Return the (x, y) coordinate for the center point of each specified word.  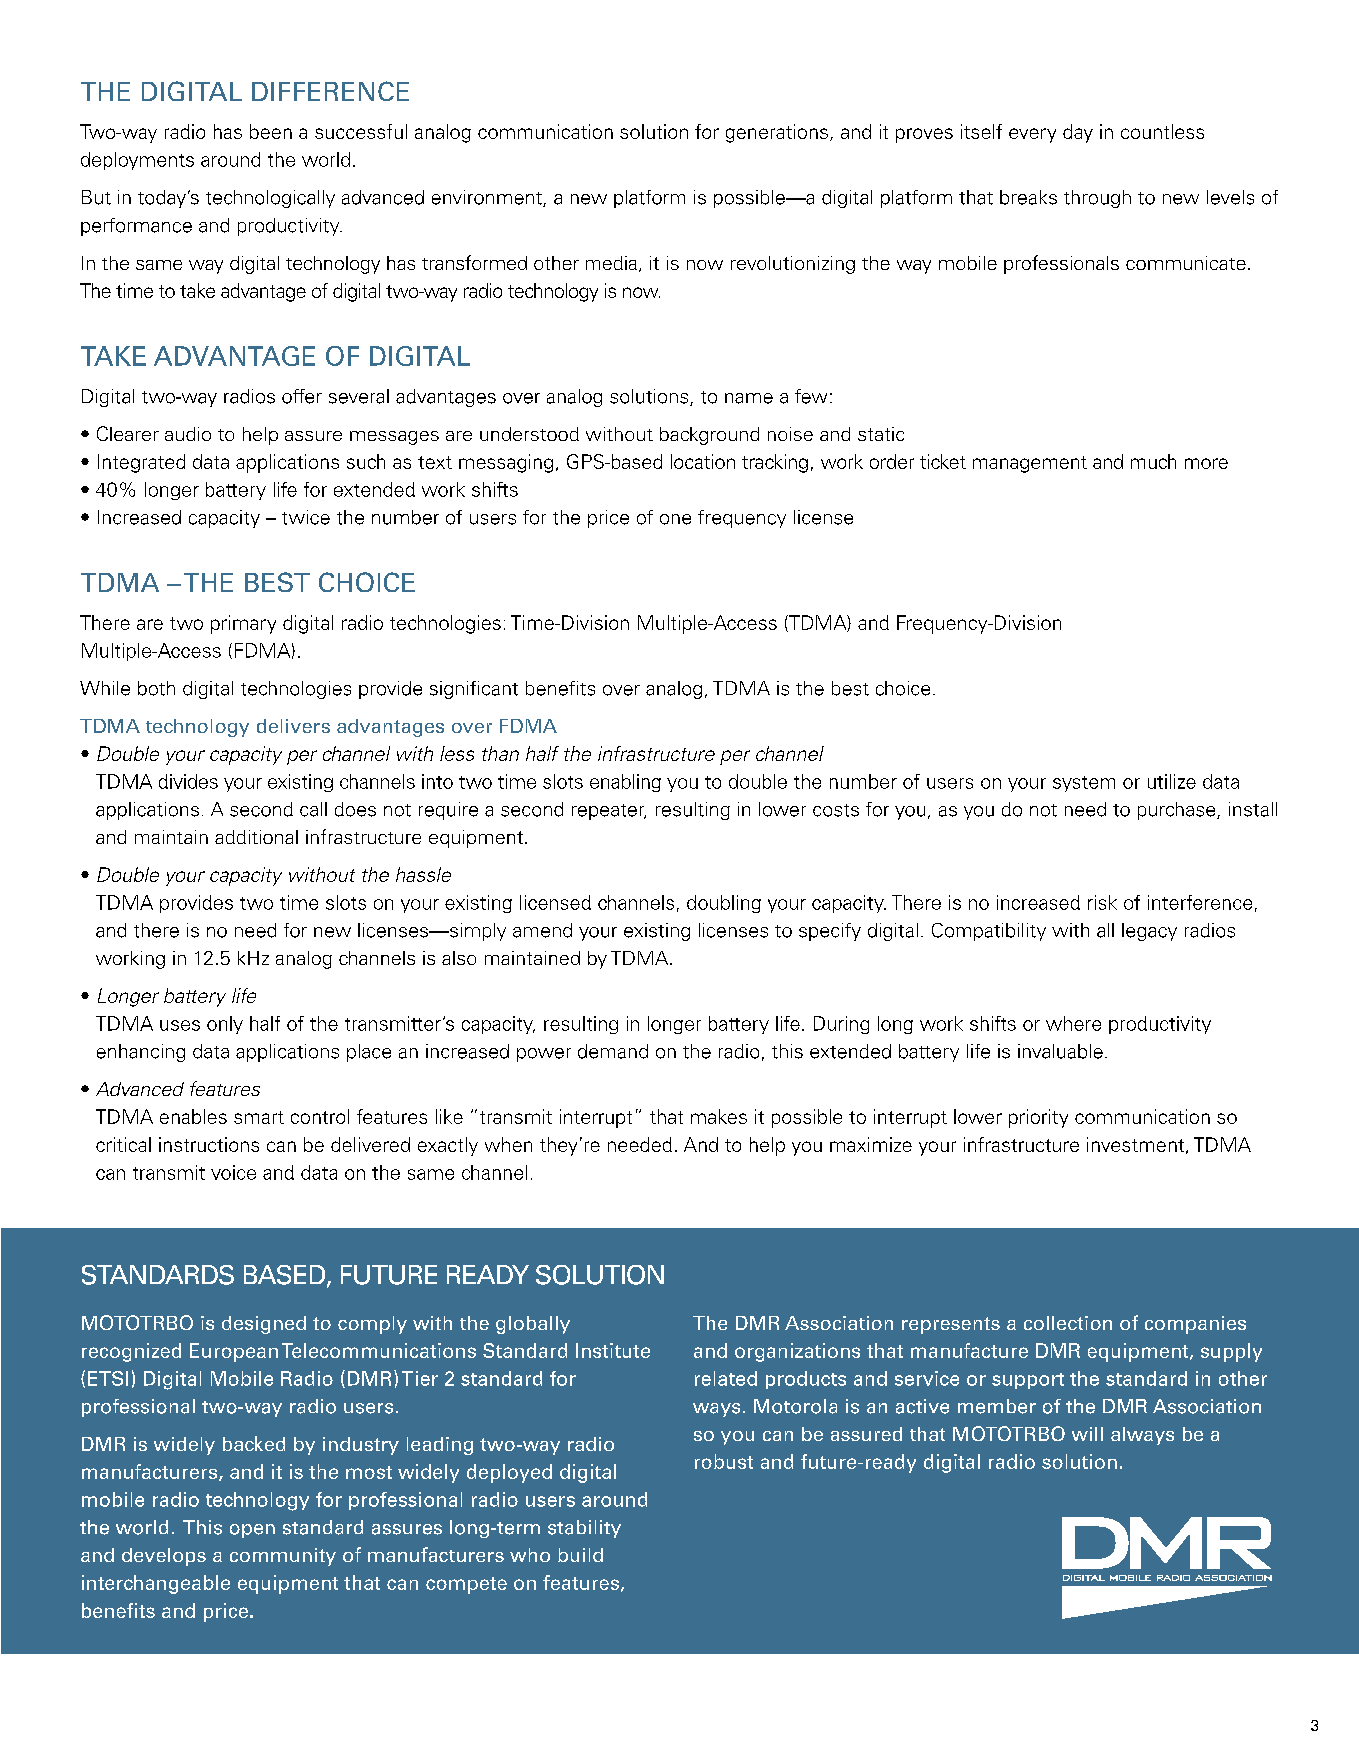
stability (584, 1529)
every (1032, 135)
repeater (609, 812)
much (1153, 461)
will (1087, 1434)
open (252, 1531)
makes (719, 1116)
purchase (1178, 811)
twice (306, 517)
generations (777, 133)
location (703, 461)
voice (233, 1172)
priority (1038, 1118)
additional (256, 837)
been (271, 131)
